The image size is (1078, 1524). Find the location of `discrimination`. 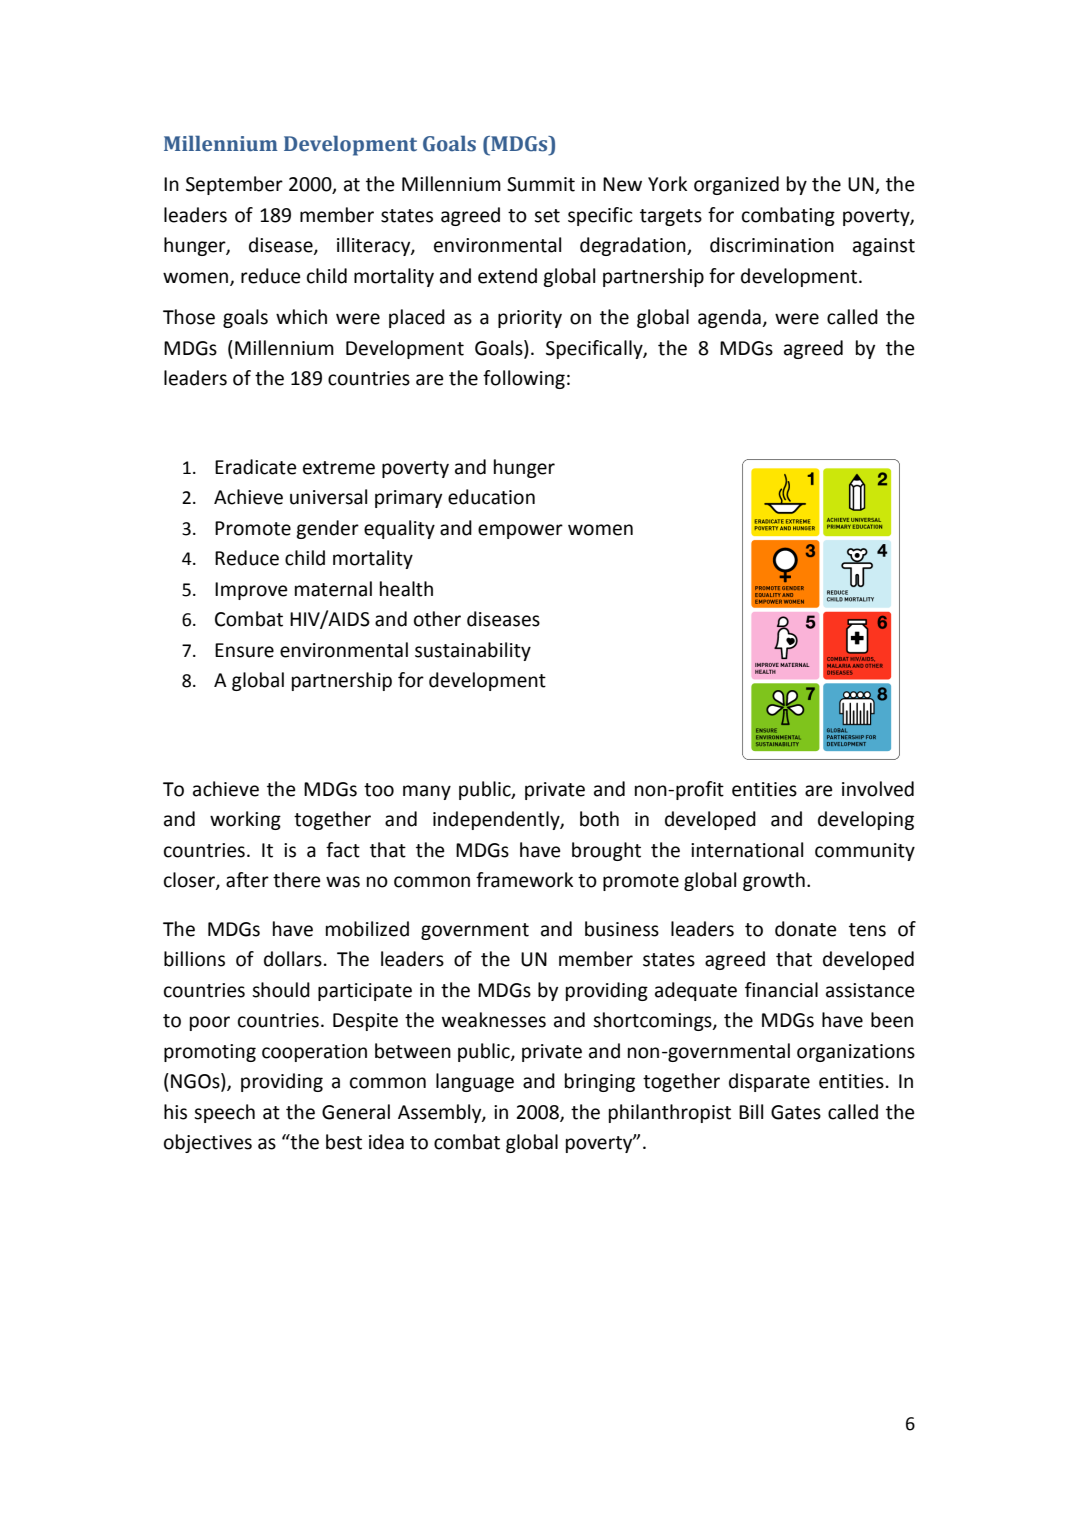

discrimination is located at coordinates (772, 245).
